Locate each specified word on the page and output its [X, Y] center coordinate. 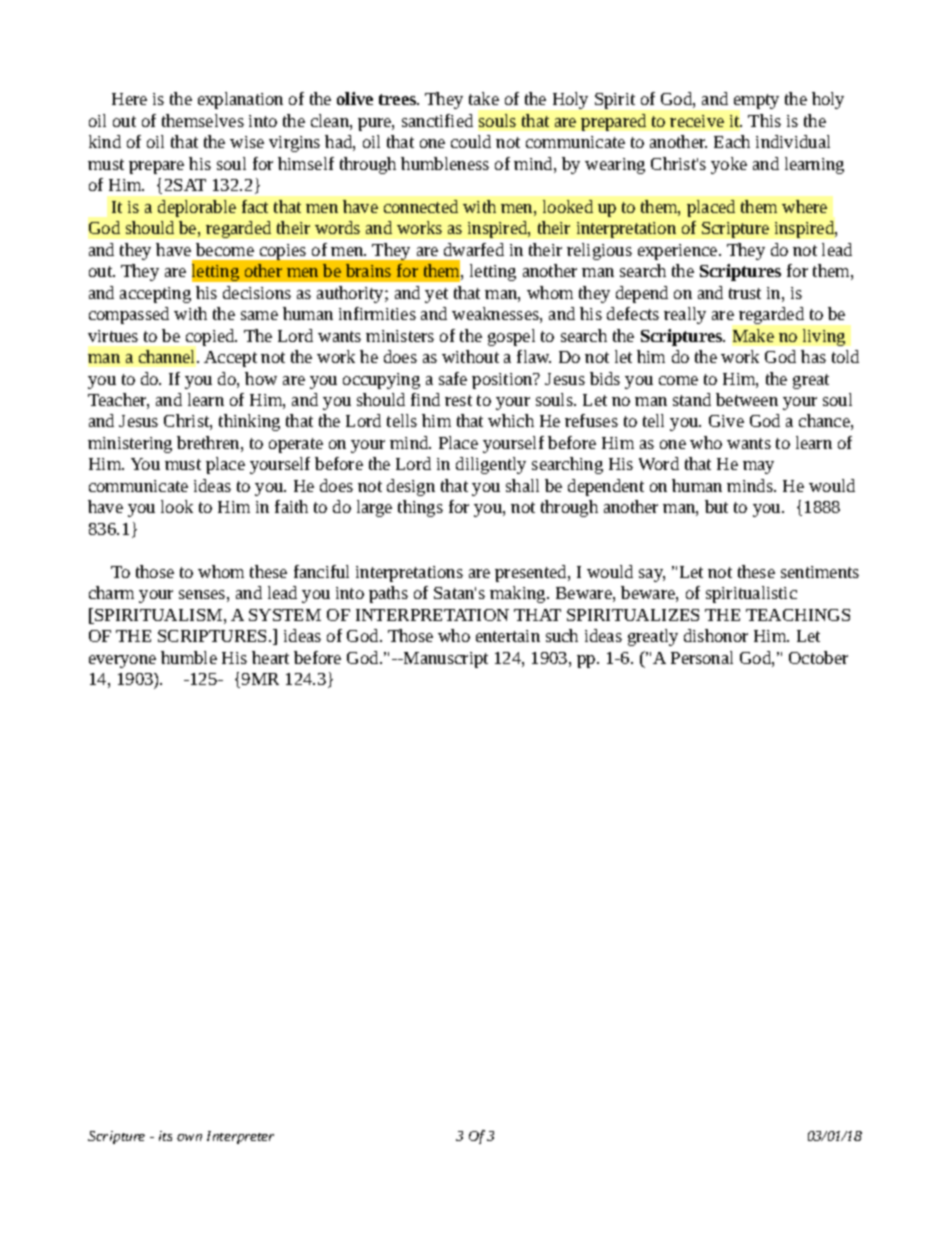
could [471, 141]
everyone [122, 661]
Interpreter [240, 1137]
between [747, 399]
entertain [508, 636]
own [189, 1137]
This [764, 120]
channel [168, 356]
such [562, 635]
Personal [702, 657]
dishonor [716, 635]
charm [111, 592]
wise [247, 142]
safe [453, 378]
